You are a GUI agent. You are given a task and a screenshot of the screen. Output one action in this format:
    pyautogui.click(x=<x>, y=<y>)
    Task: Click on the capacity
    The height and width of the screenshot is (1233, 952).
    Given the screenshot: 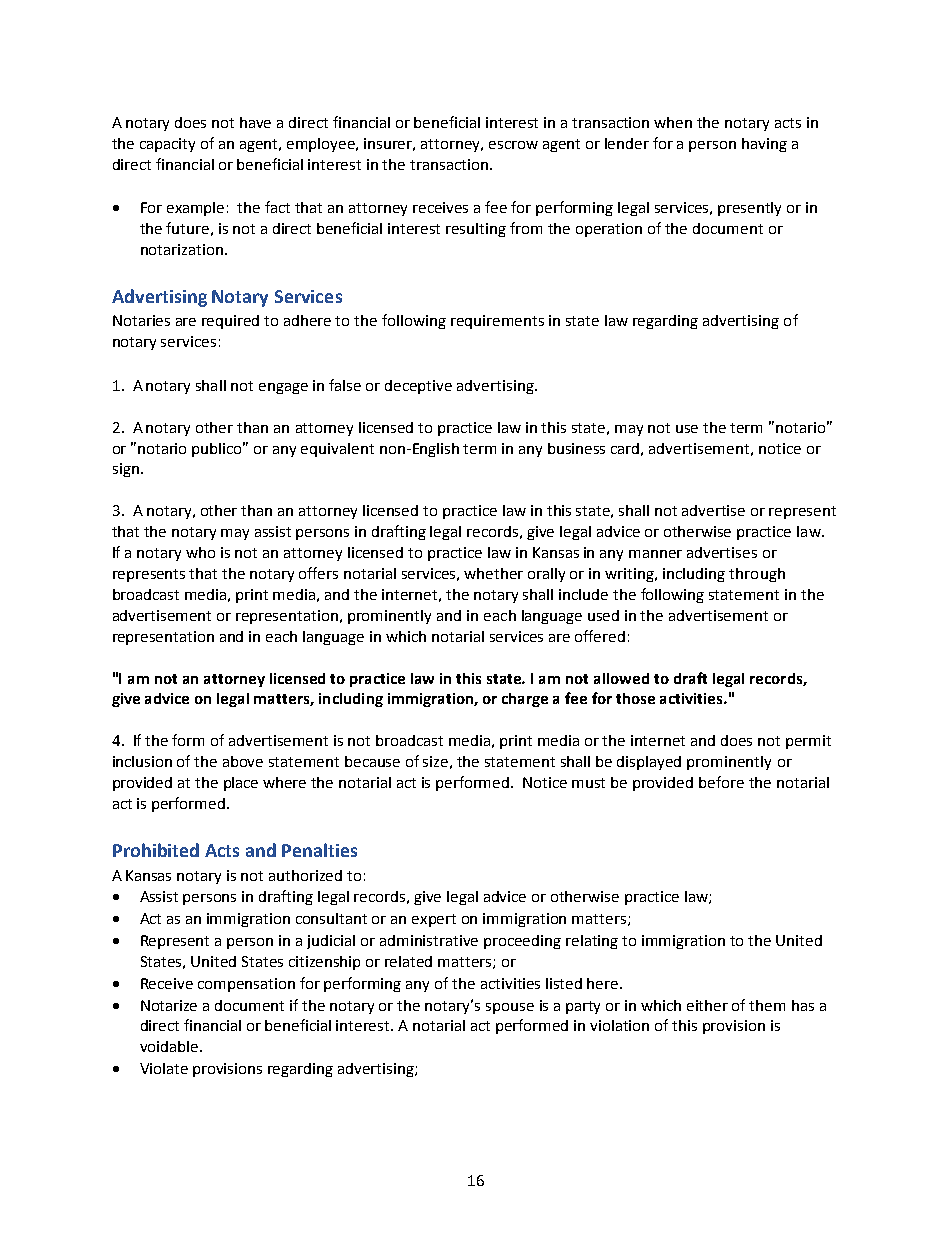 What is the action you would take?
    pyautogui.click(x=167, y=145)
